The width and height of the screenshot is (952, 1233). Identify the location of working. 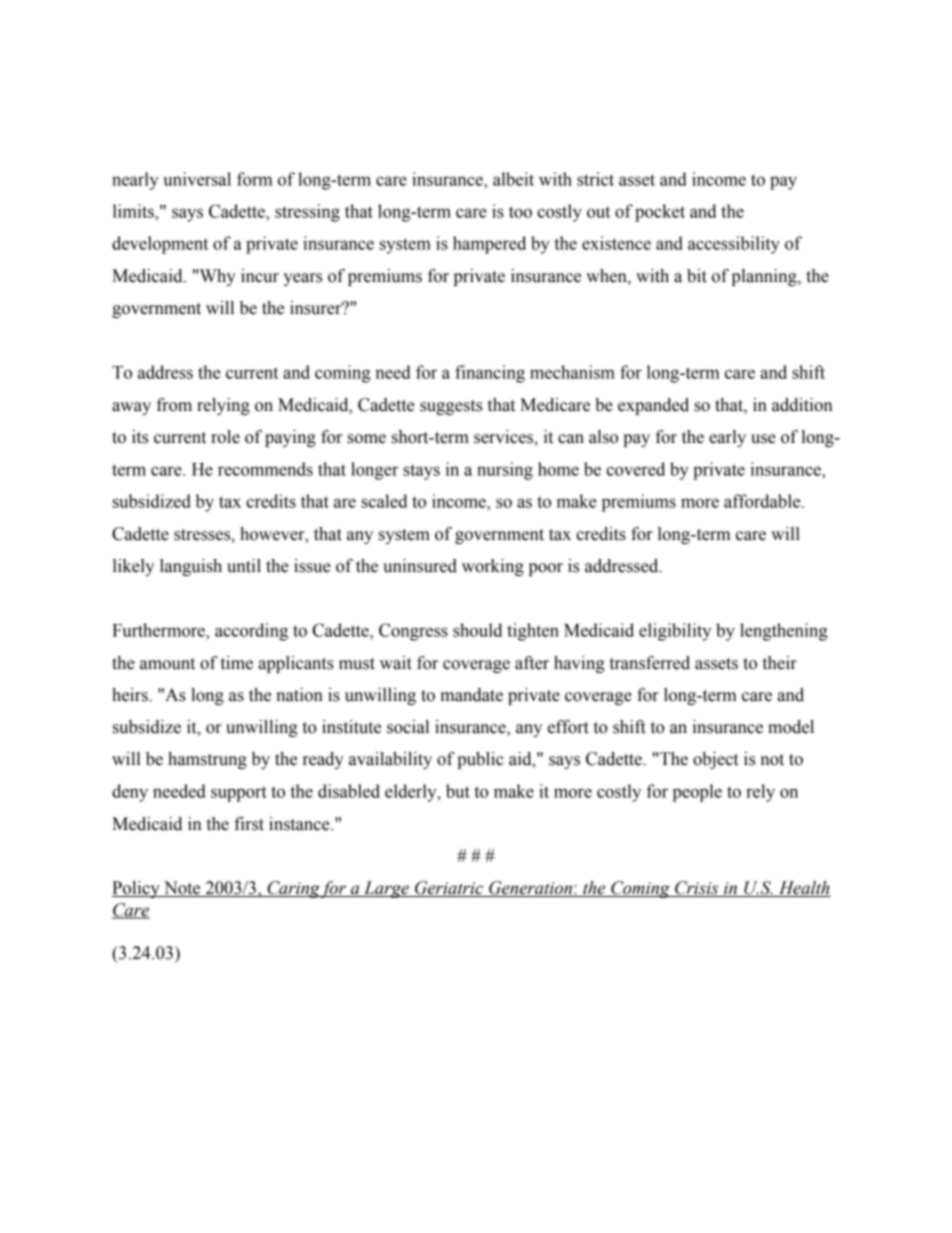
(493, 567).
